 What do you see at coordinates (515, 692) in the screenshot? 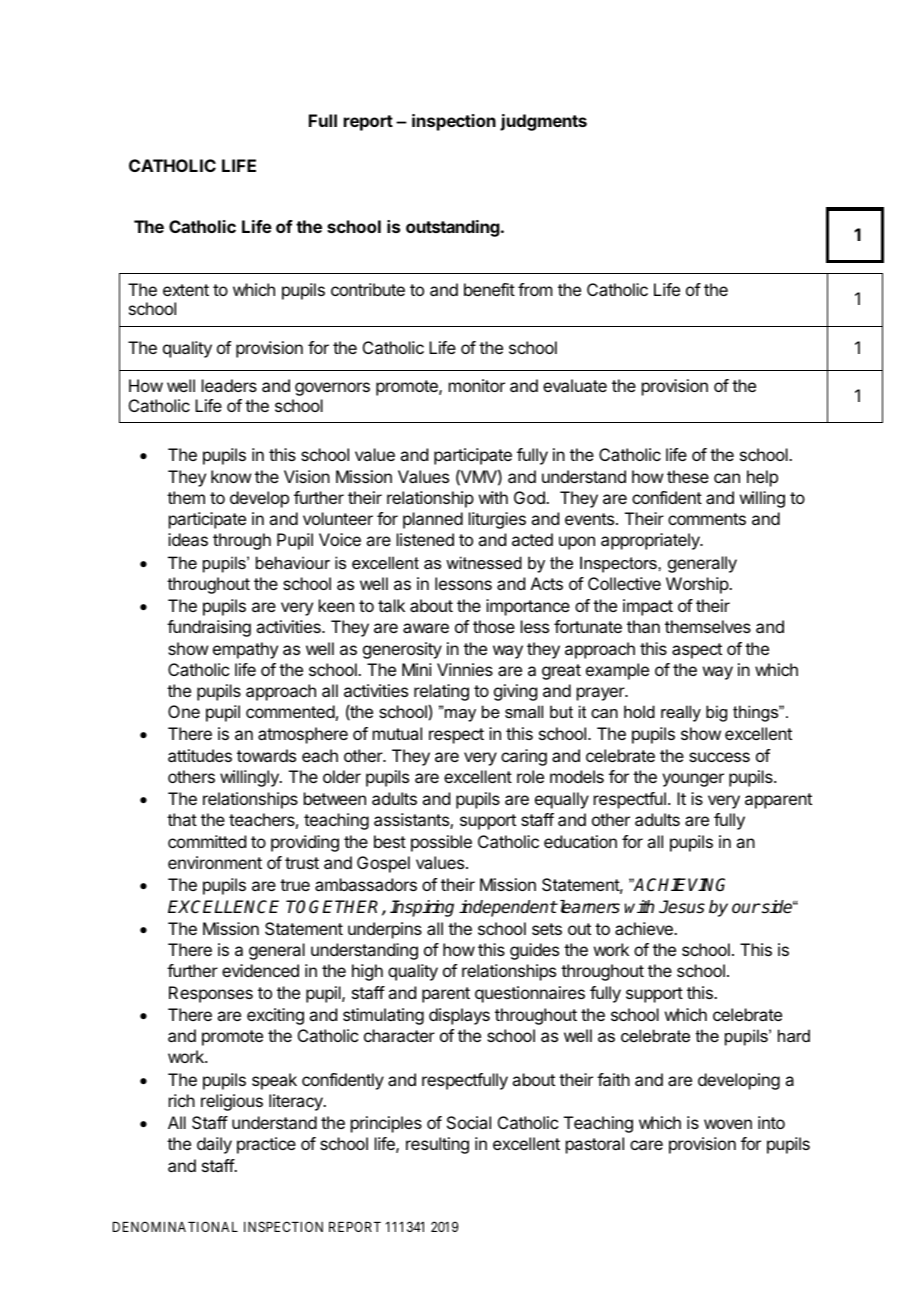
I see `giving` at bounding box center [515, 692].
